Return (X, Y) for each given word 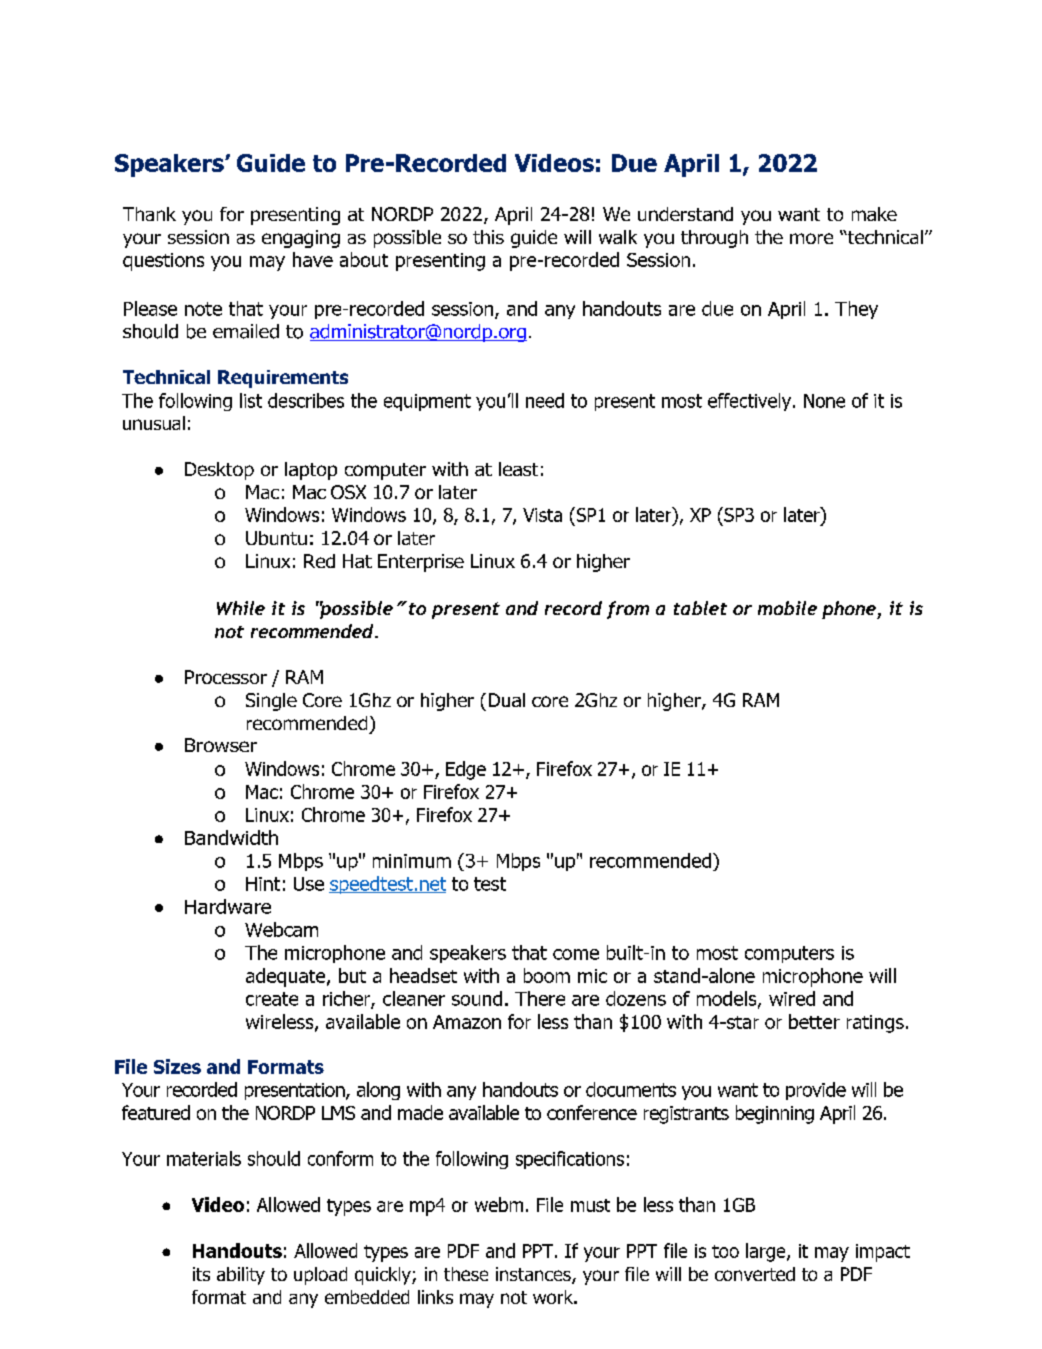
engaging (301, 239)
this (488, 237)
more (811, 238)
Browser (221, 745)
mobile (787, 608)
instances (534, 1275)
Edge (466, 770)
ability (241, 1276)
